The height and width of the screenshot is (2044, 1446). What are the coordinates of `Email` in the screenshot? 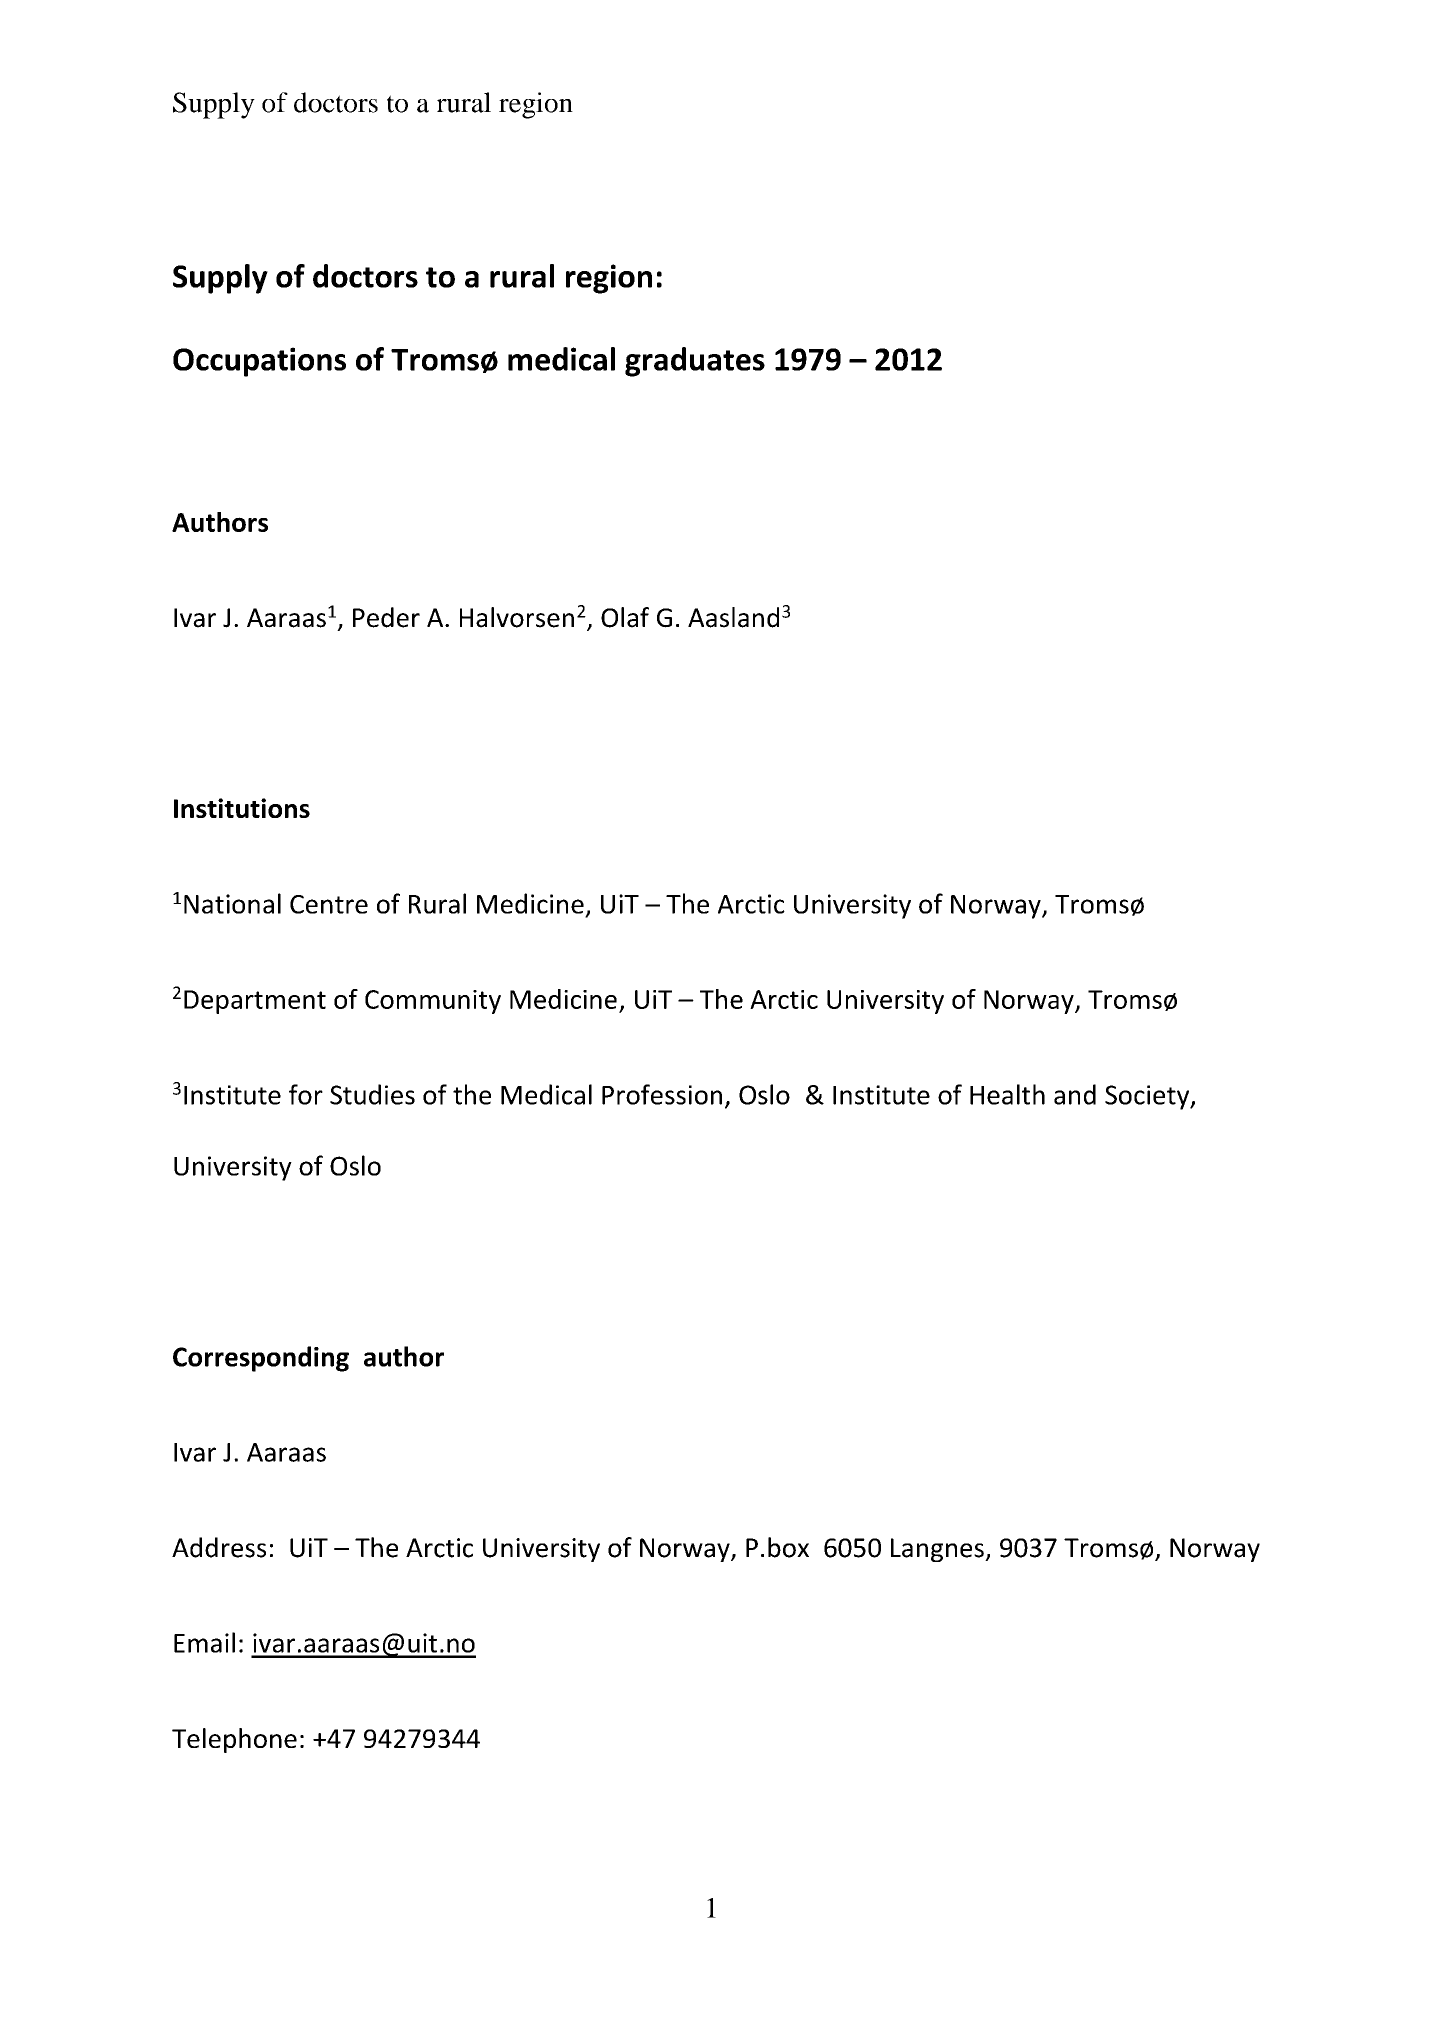 It's located at (204, 1642).
